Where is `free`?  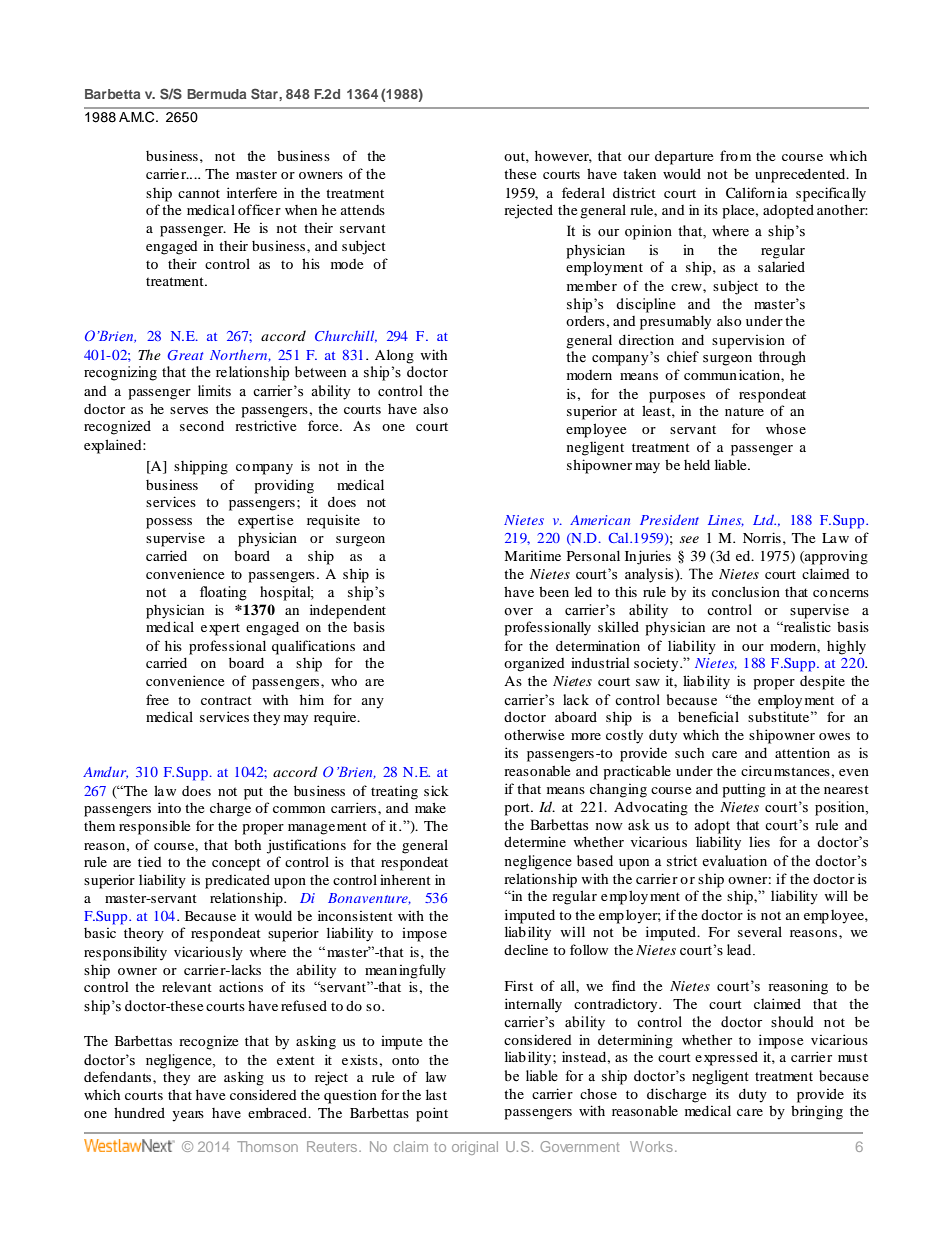
free is located at coordinates (157, 699).
